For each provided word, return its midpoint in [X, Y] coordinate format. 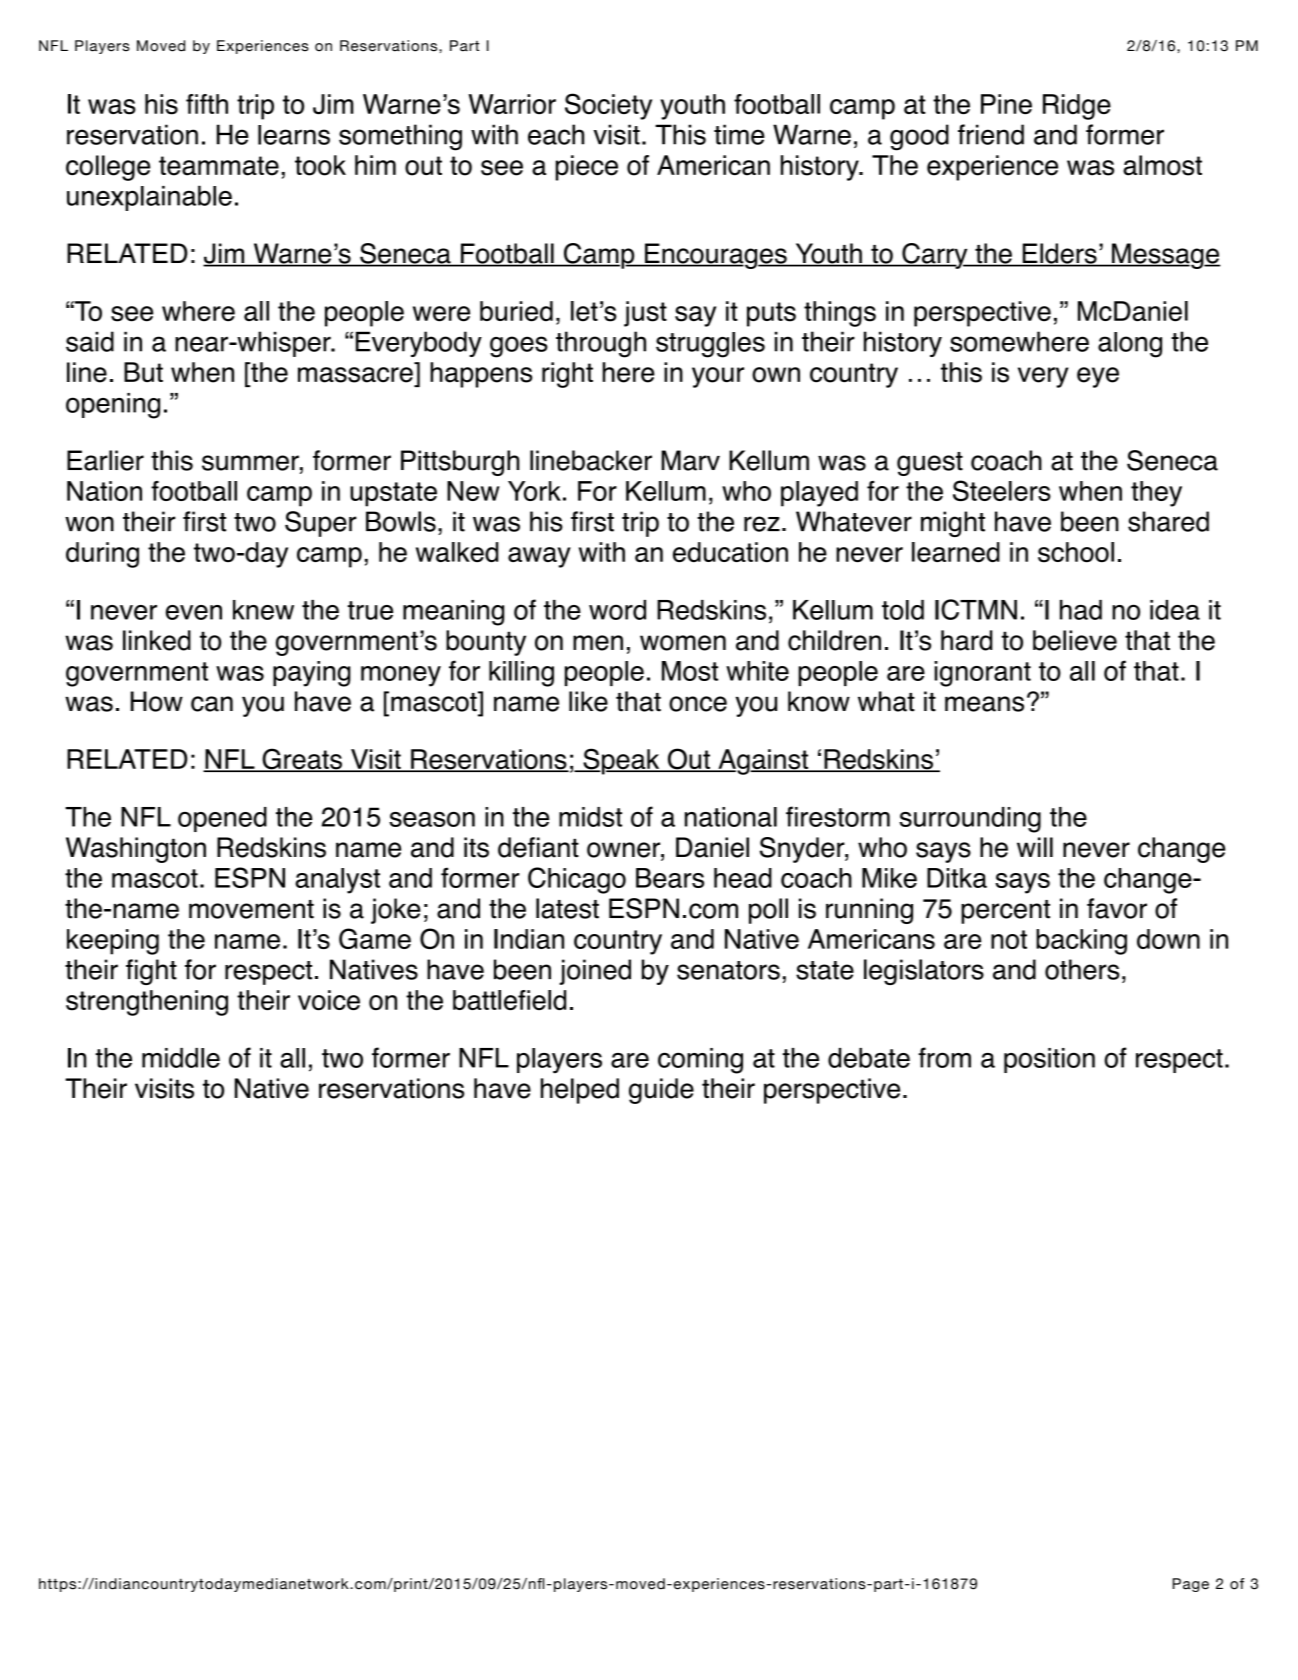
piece [587, 168]
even [194, 612]
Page [1191, 1585]
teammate [219, 166]
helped [580, 1091]
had [1081, 610]
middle [181, 1058]
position [1049, 1060]
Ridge [1077, 107]
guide [661, 1091]
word [617, 610]
